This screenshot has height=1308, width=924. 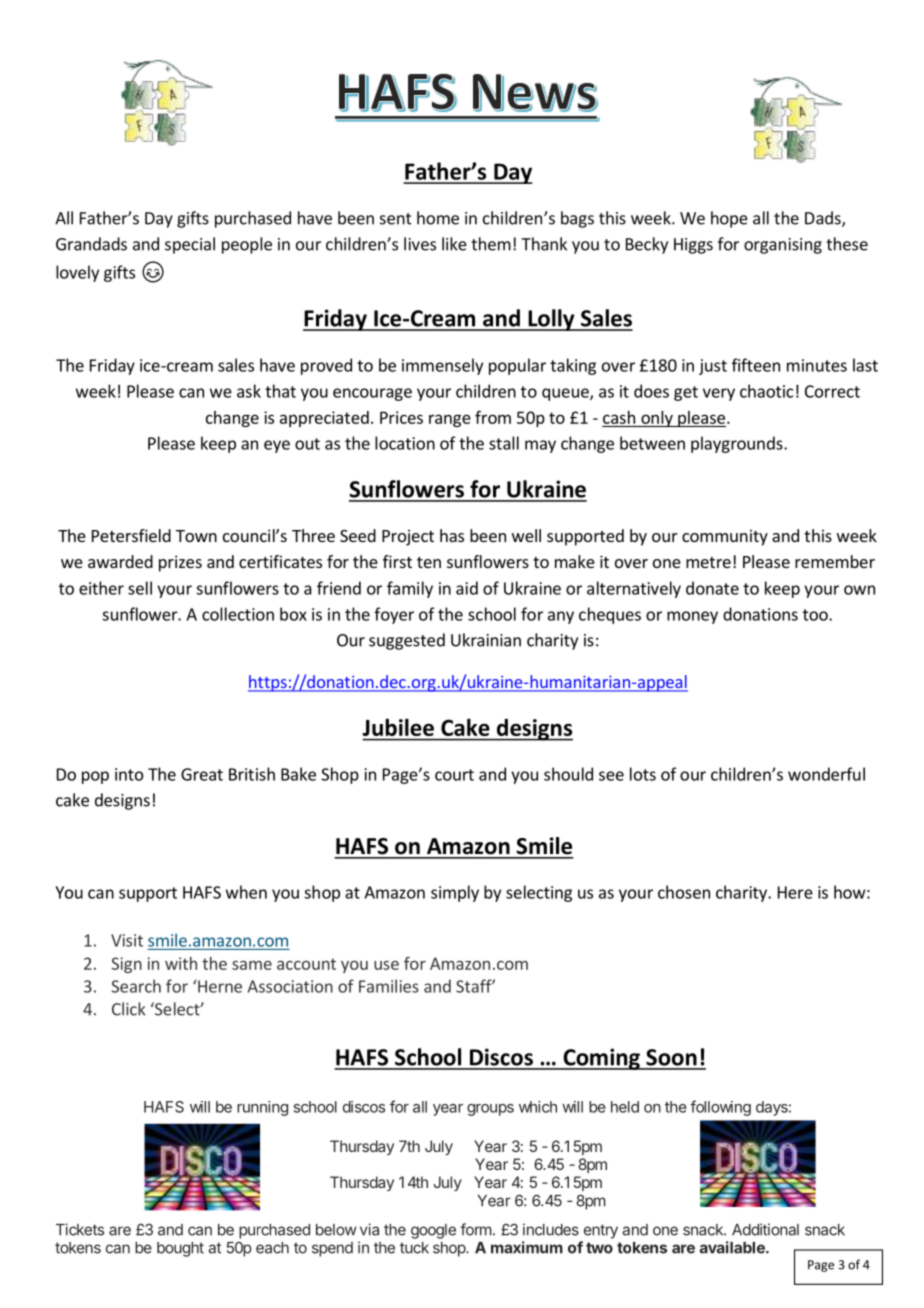 What do you see at coordinates (180, 1249) in the screenshot?
I see `bought` at bounding box center [180, 1249].
